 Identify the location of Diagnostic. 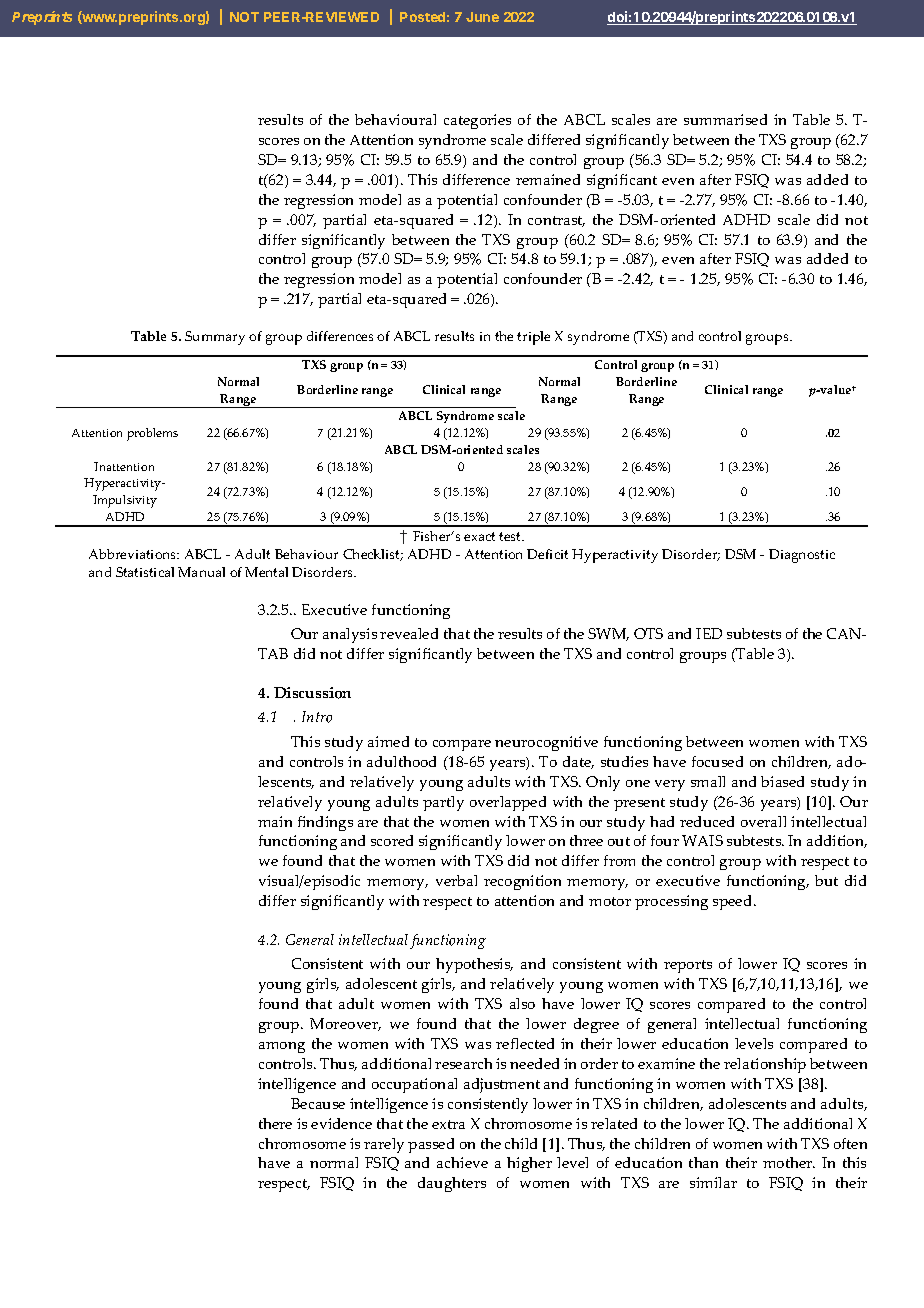
(802, 556).
